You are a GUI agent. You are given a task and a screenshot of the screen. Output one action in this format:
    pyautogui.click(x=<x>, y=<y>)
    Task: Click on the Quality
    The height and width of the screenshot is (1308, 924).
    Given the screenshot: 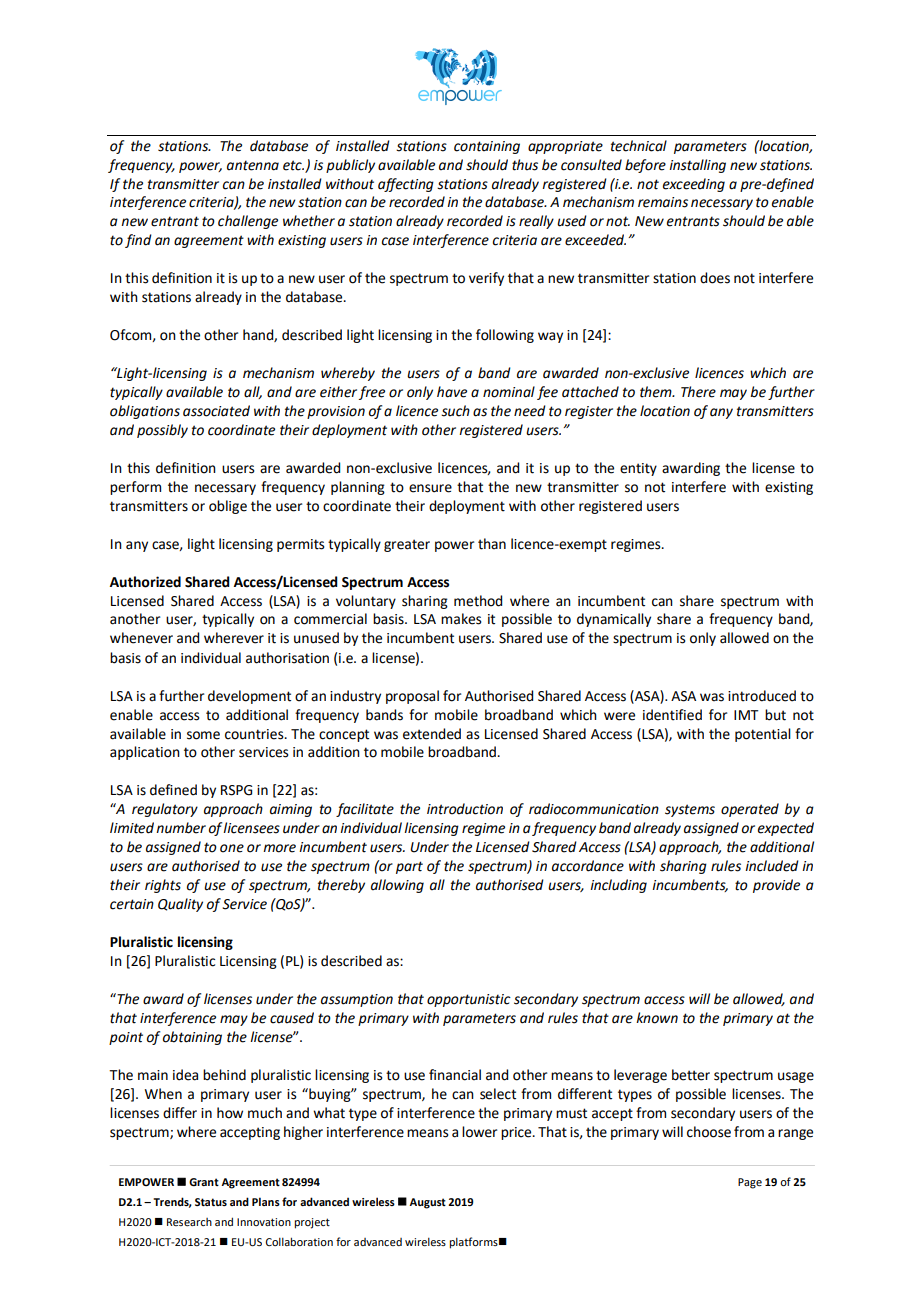 What is the action you would take?
    pyautogui.click(x=180, y=905)
